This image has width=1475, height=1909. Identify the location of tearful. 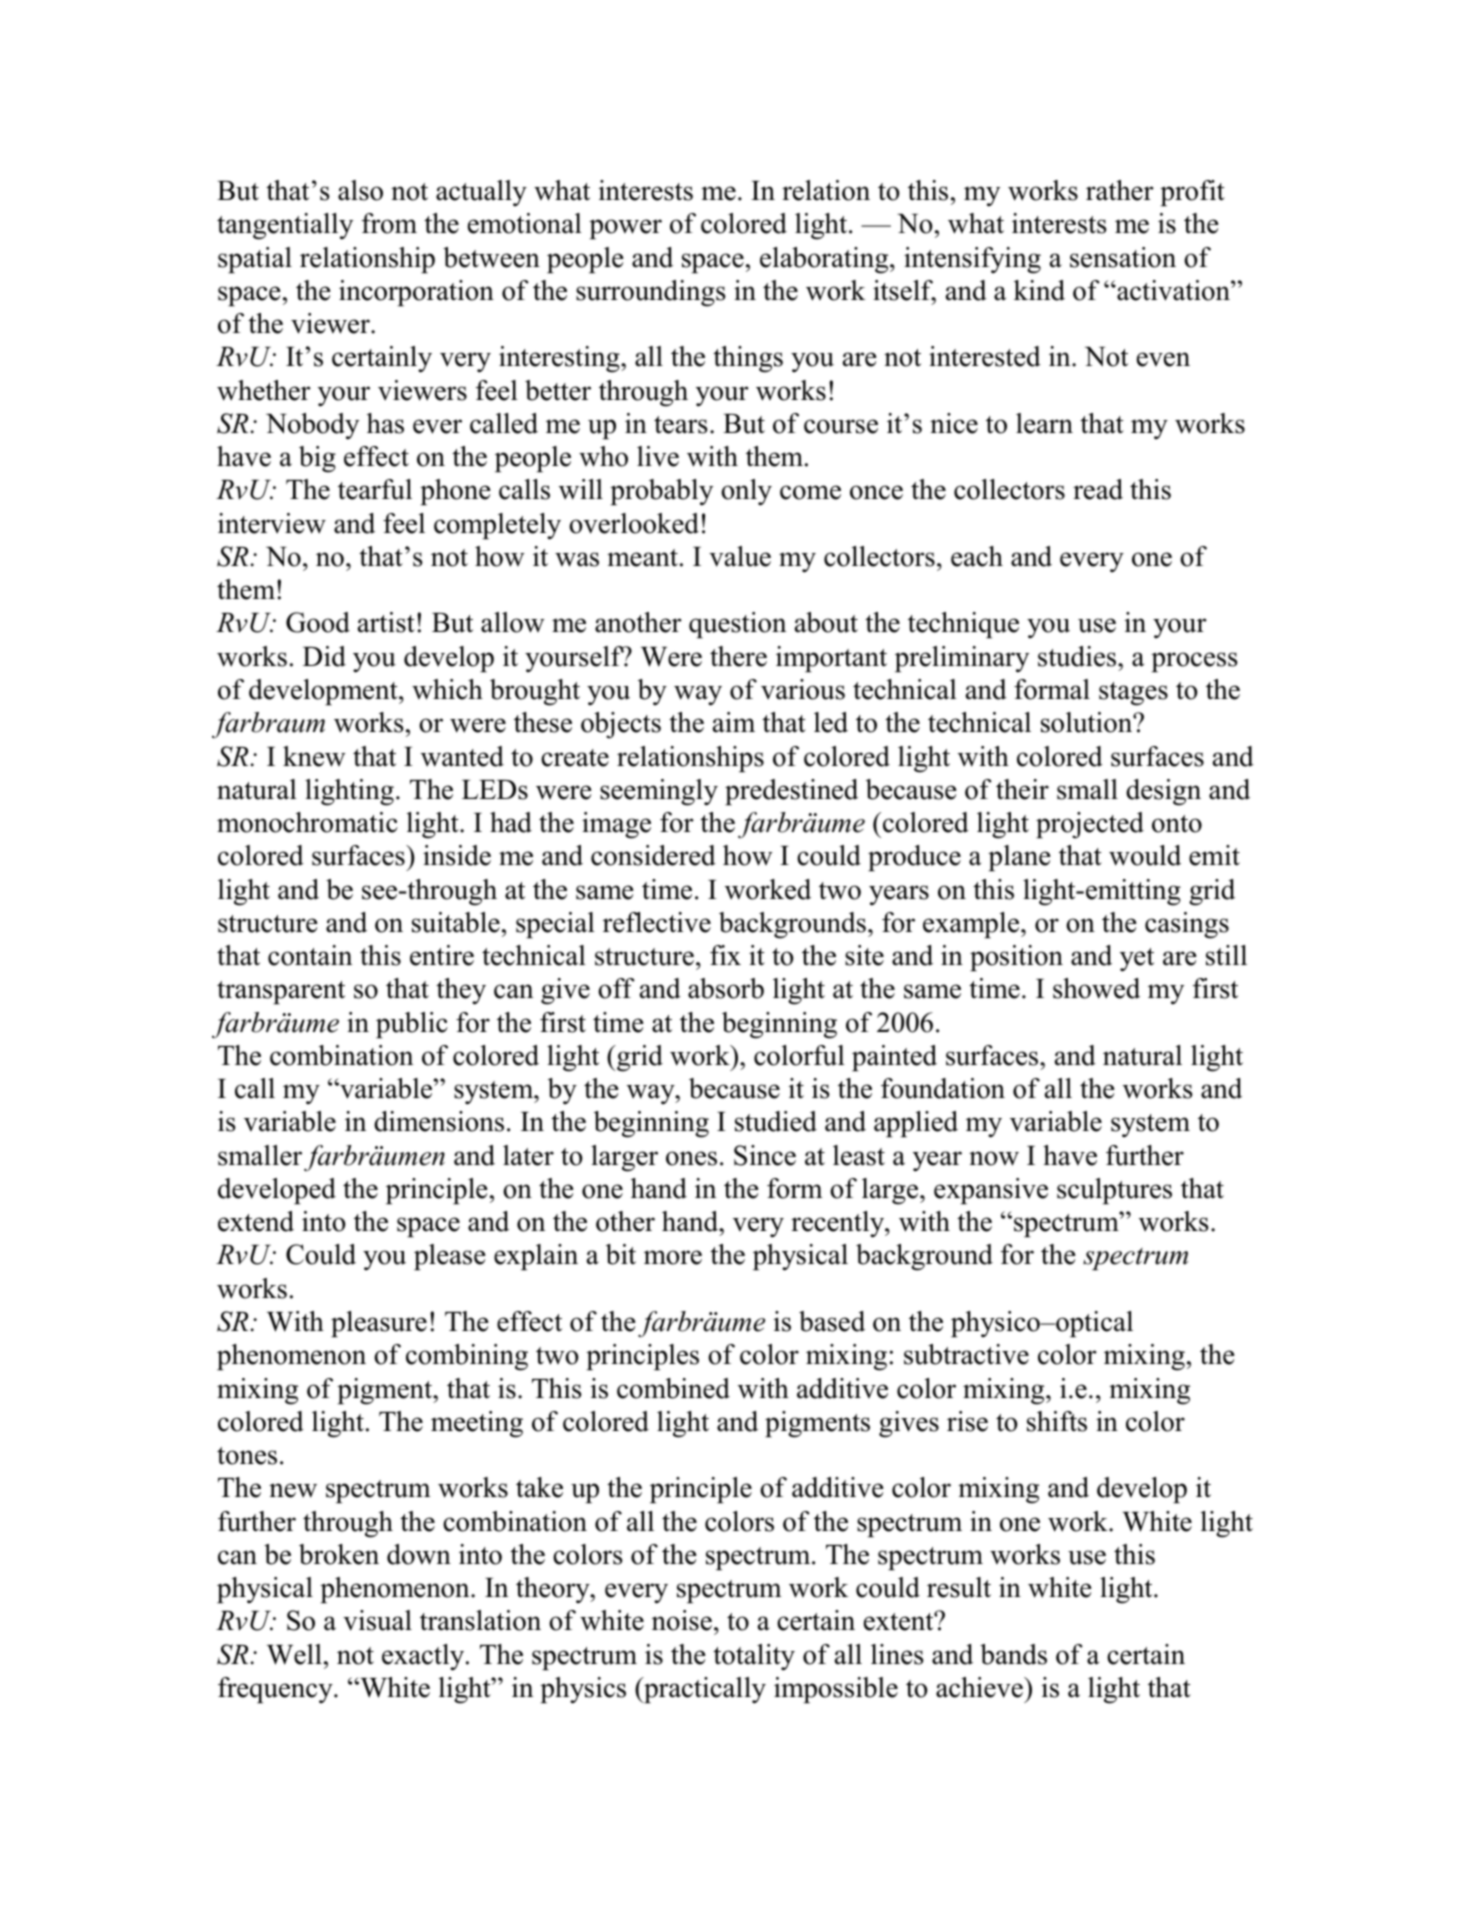
(375, 489).
